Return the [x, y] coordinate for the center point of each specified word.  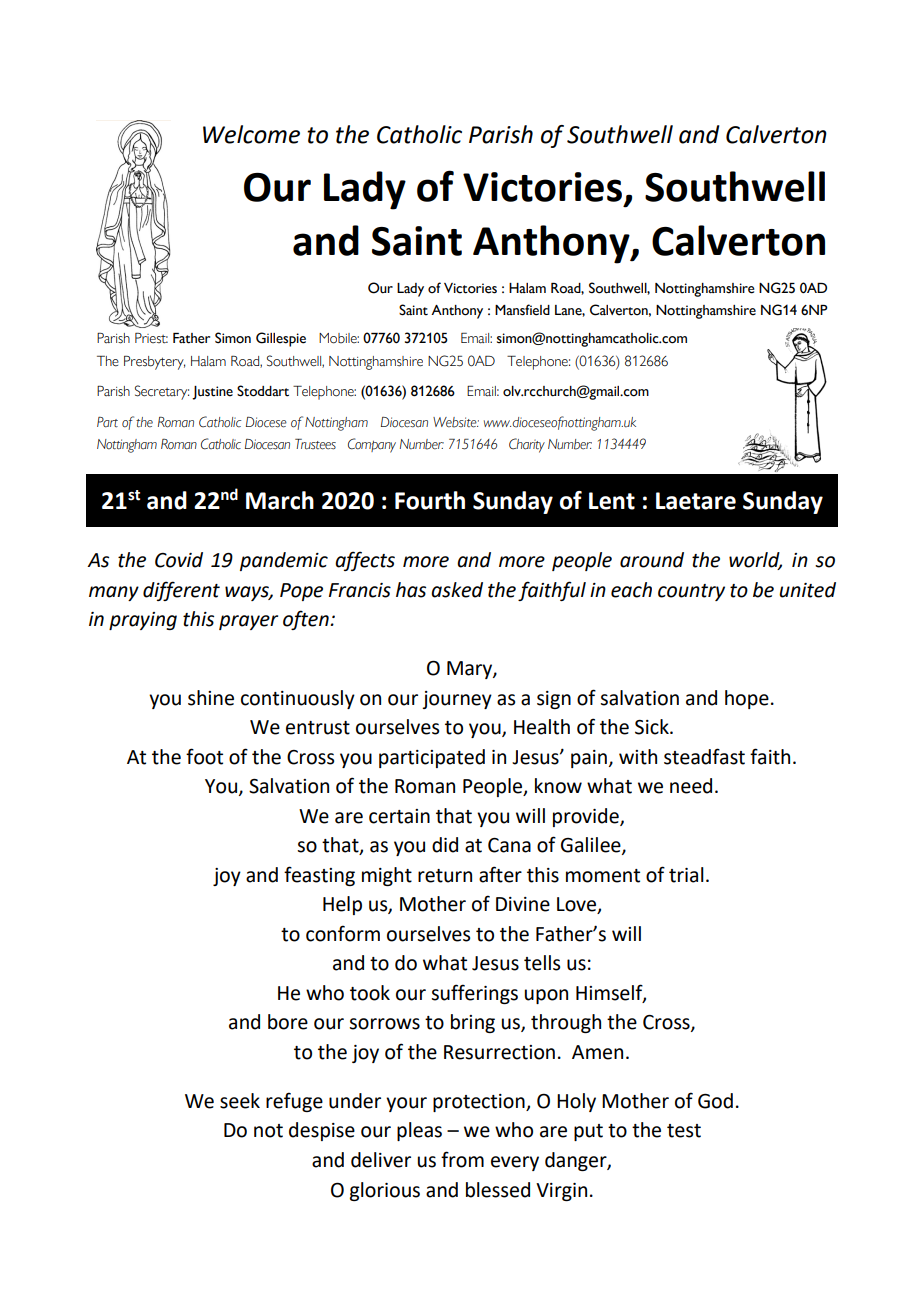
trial [686, 875]
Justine [212, 393]
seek [240, 1101]
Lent [612, 501]
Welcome [251, 134]
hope [747, 699]
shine [211, 698]
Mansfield [522, 310]
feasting [319, 876]
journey [457, 700]
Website [456, 422]
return [445, 876]
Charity [527, 445]
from [462, 1159]
